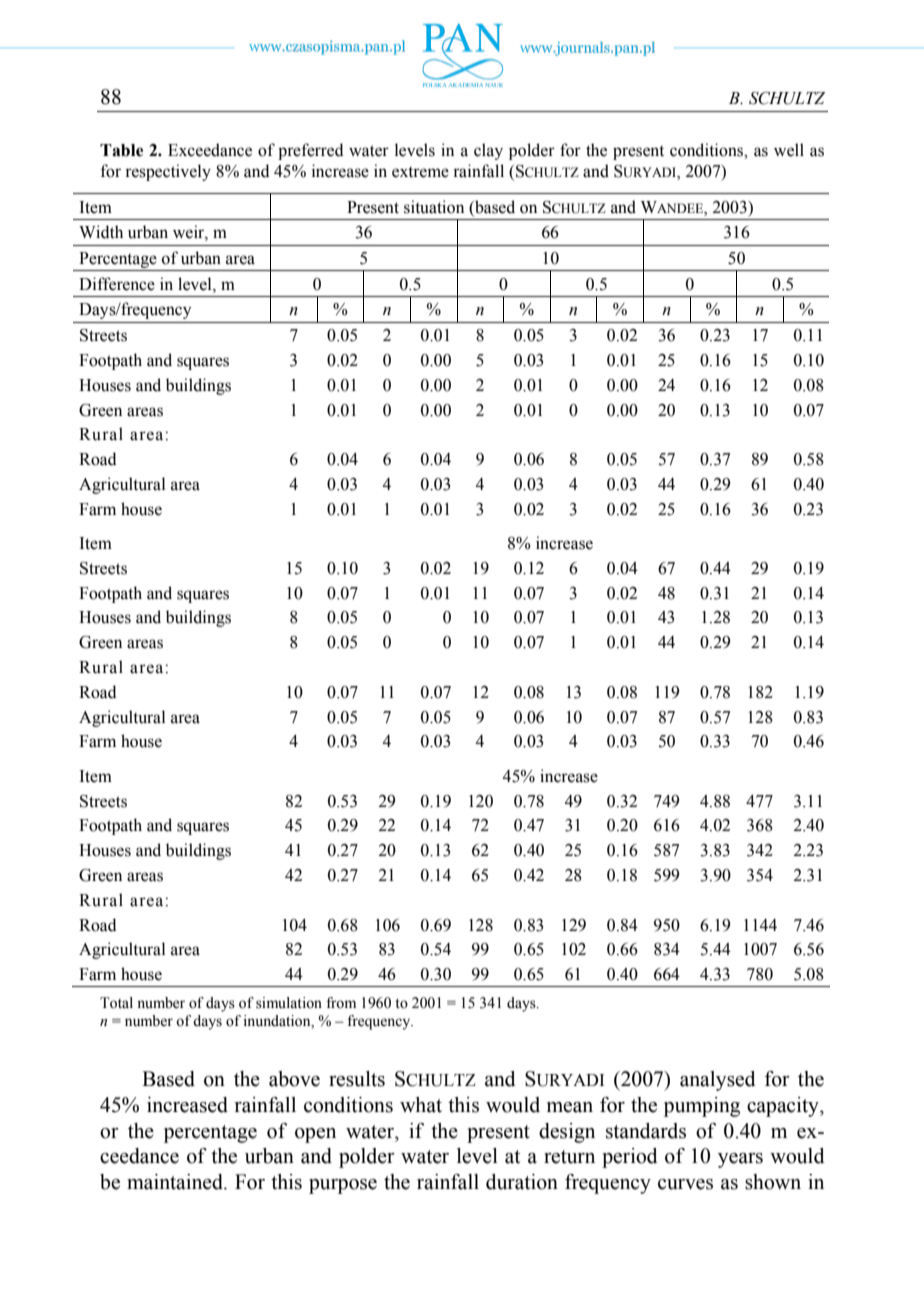 This page has height=1310, width=924. I want to click on extreme, so click(420, 172).
